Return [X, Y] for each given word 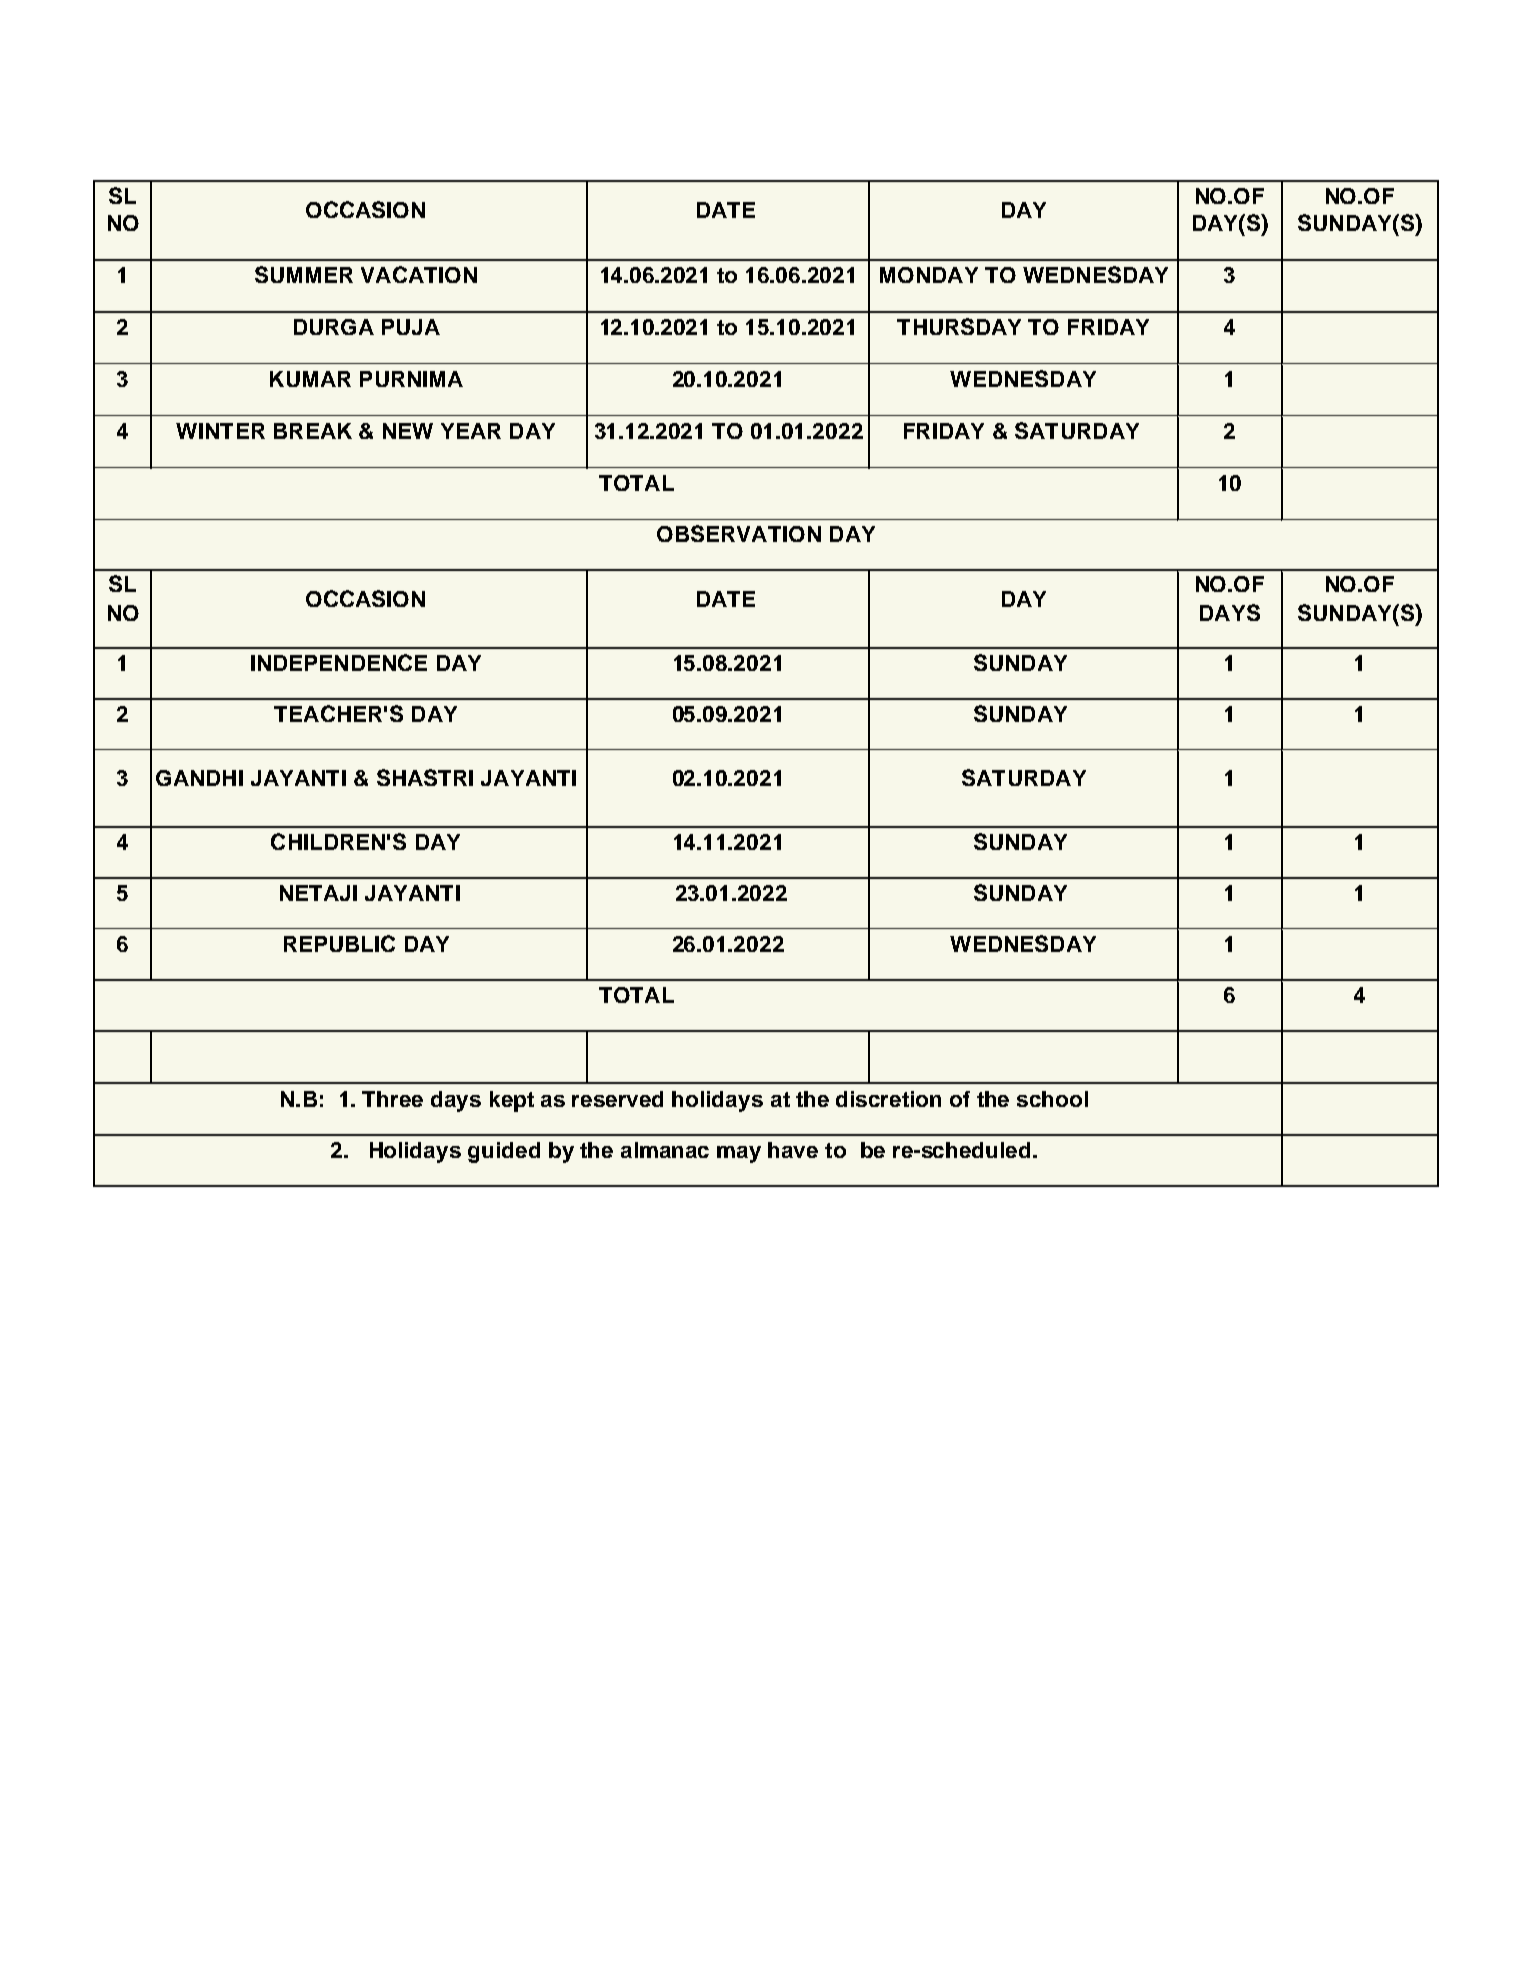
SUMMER [304, 274]
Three [392, 1099]
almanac [665, 1150]
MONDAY [929, 275]
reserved [617, 1099]
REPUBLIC [339, 943]
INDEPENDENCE [339, 662]
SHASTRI [425, 777]
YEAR [471, 431]
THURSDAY [959, 326]
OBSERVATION [739, 533]
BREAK [313, 431]
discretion [888, 1099]
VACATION [419, 274]
